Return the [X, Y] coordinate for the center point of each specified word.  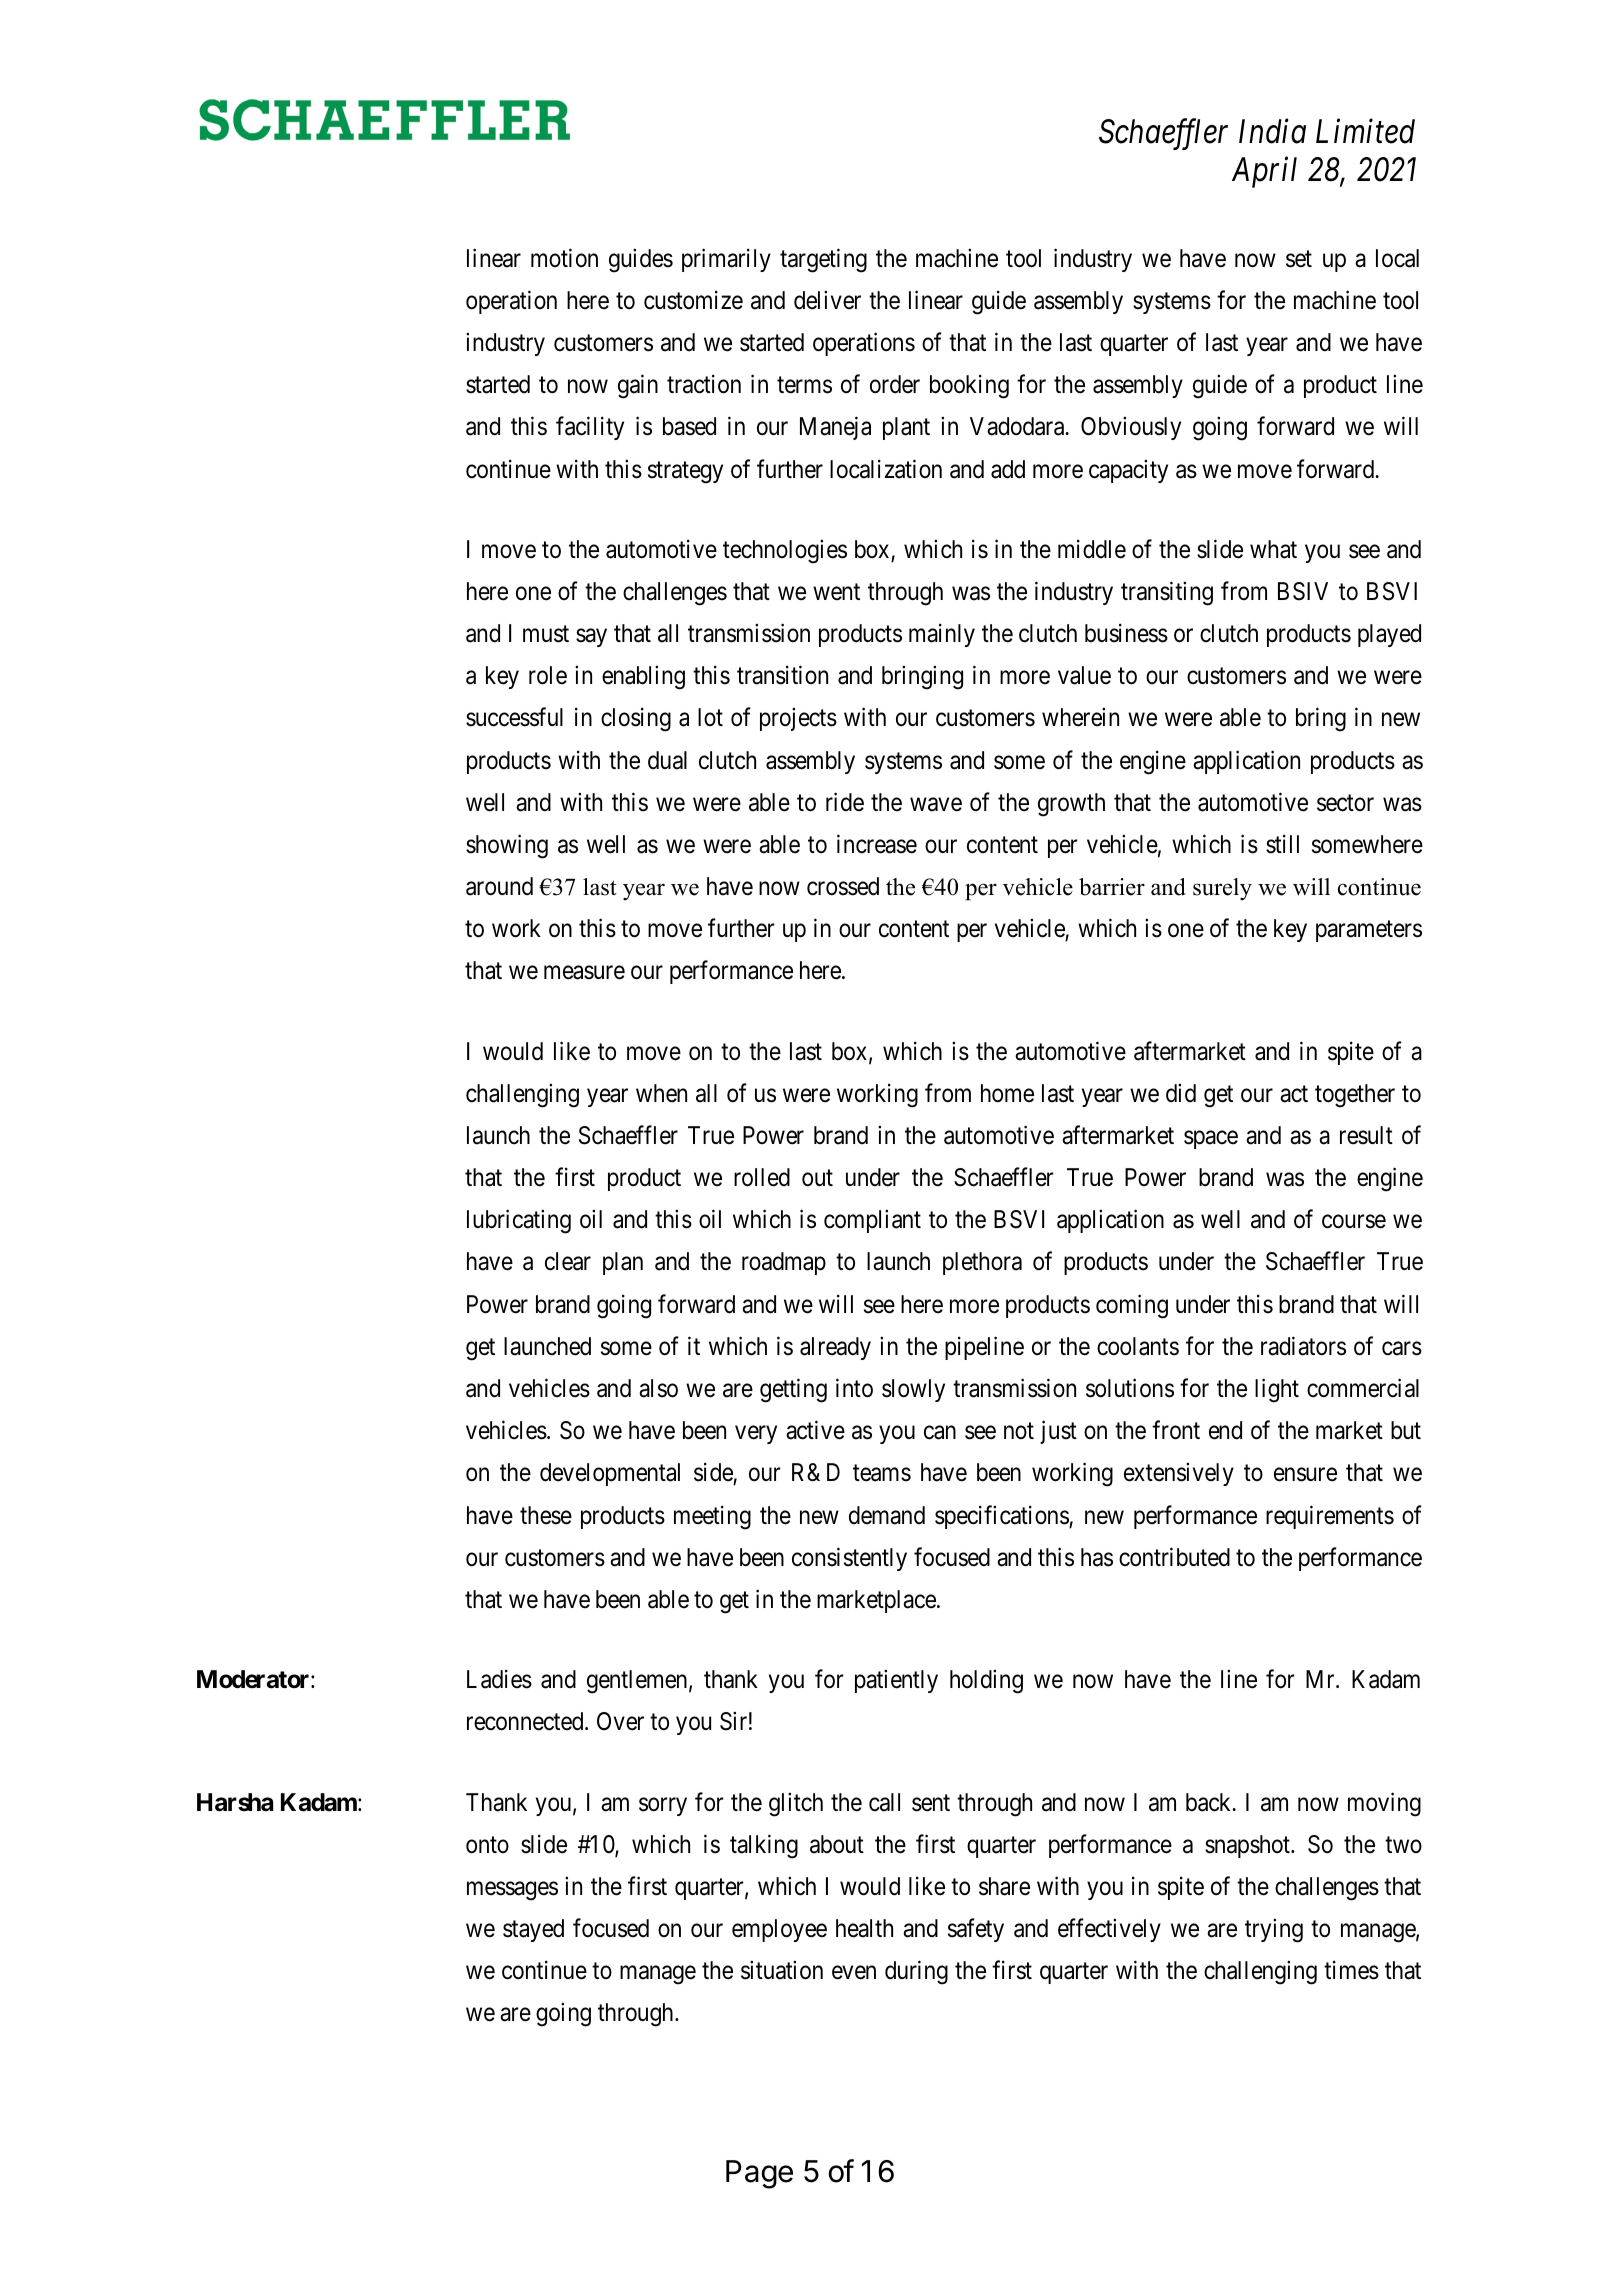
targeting [823, 260]
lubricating [519, 1222]
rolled [762, 1177]
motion [564, 258]
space [1211, 1140]
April [1264, 172]
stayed [533, 1930]
